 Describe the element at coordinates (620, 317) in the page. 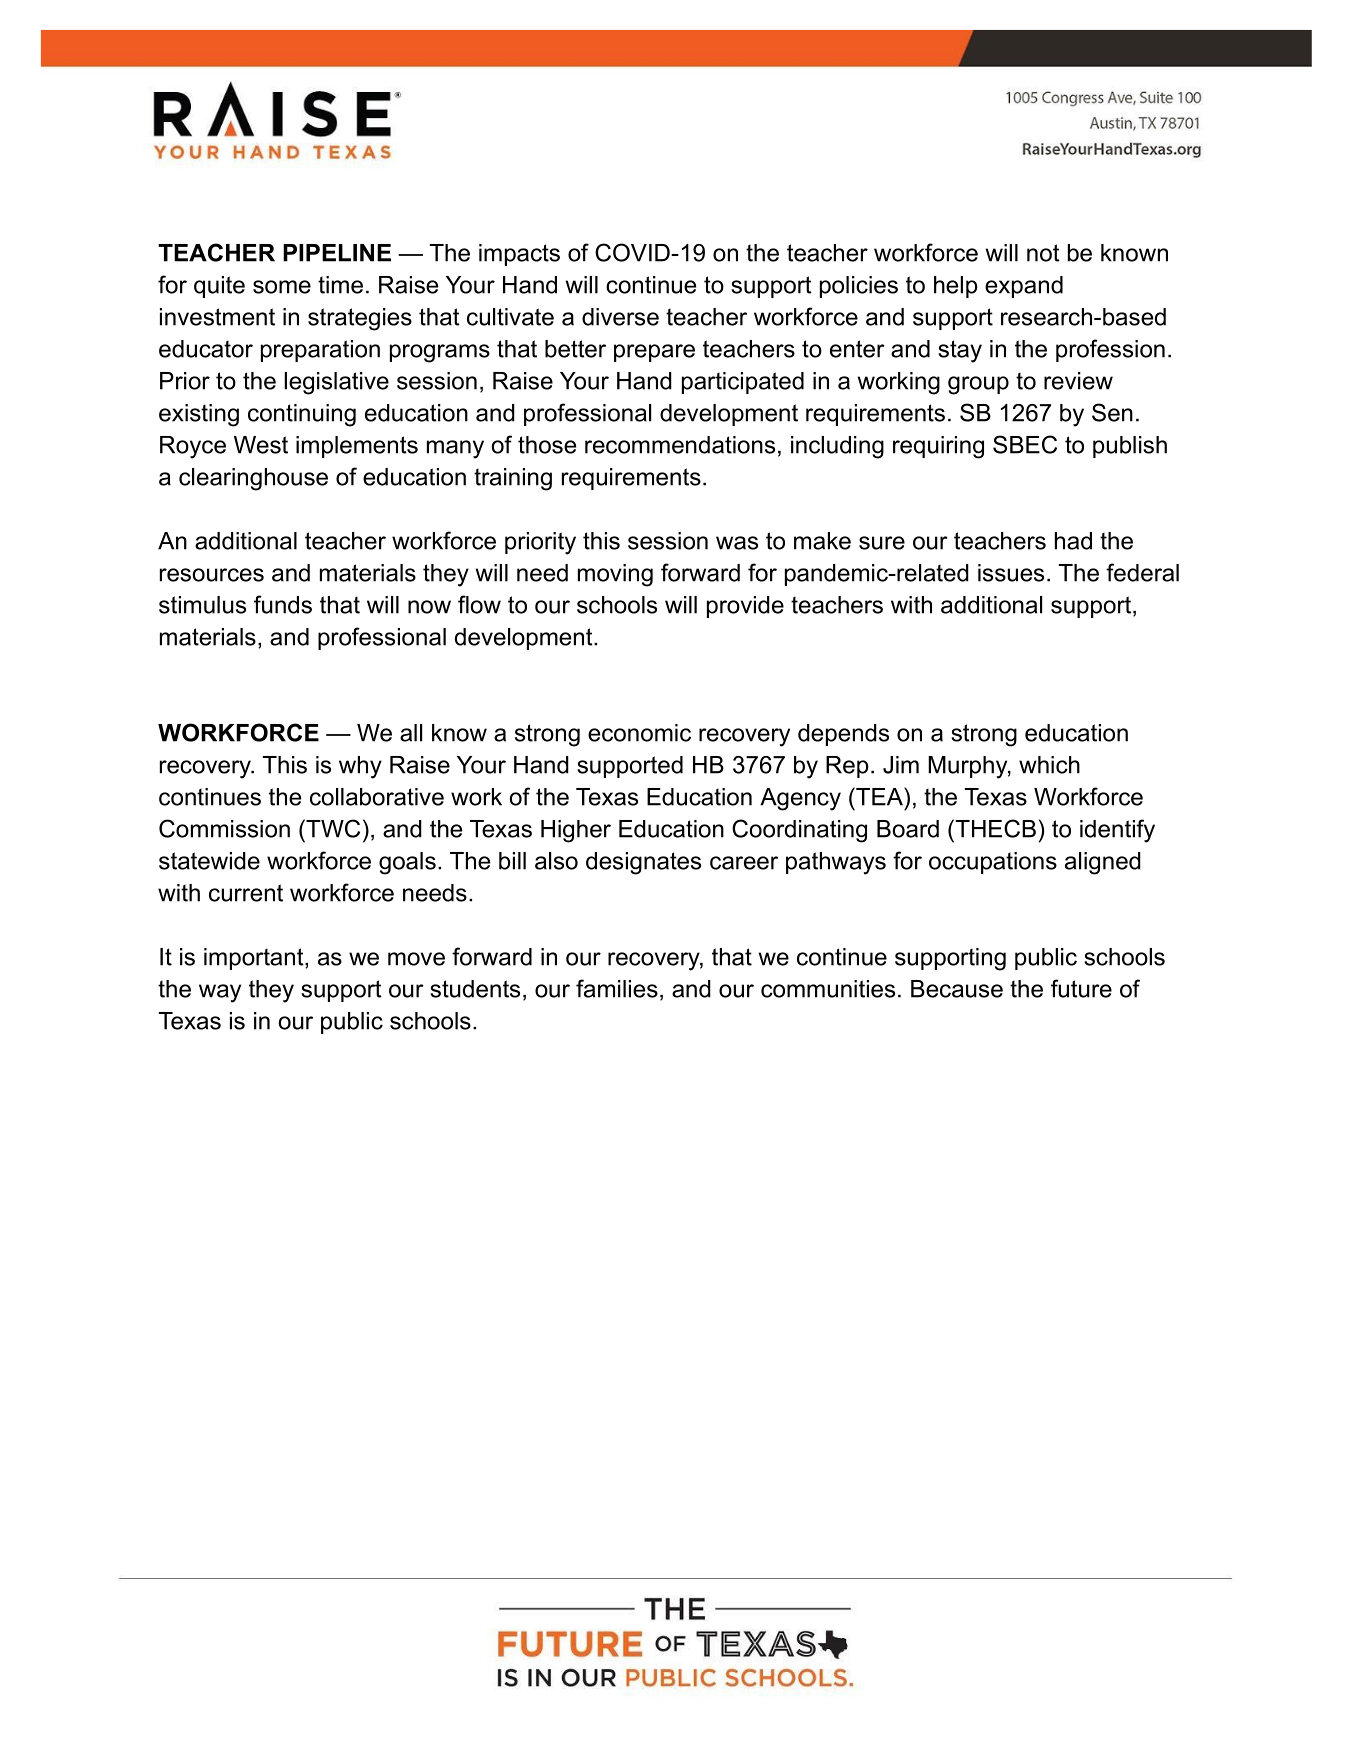

I see `diverse` at that location.
